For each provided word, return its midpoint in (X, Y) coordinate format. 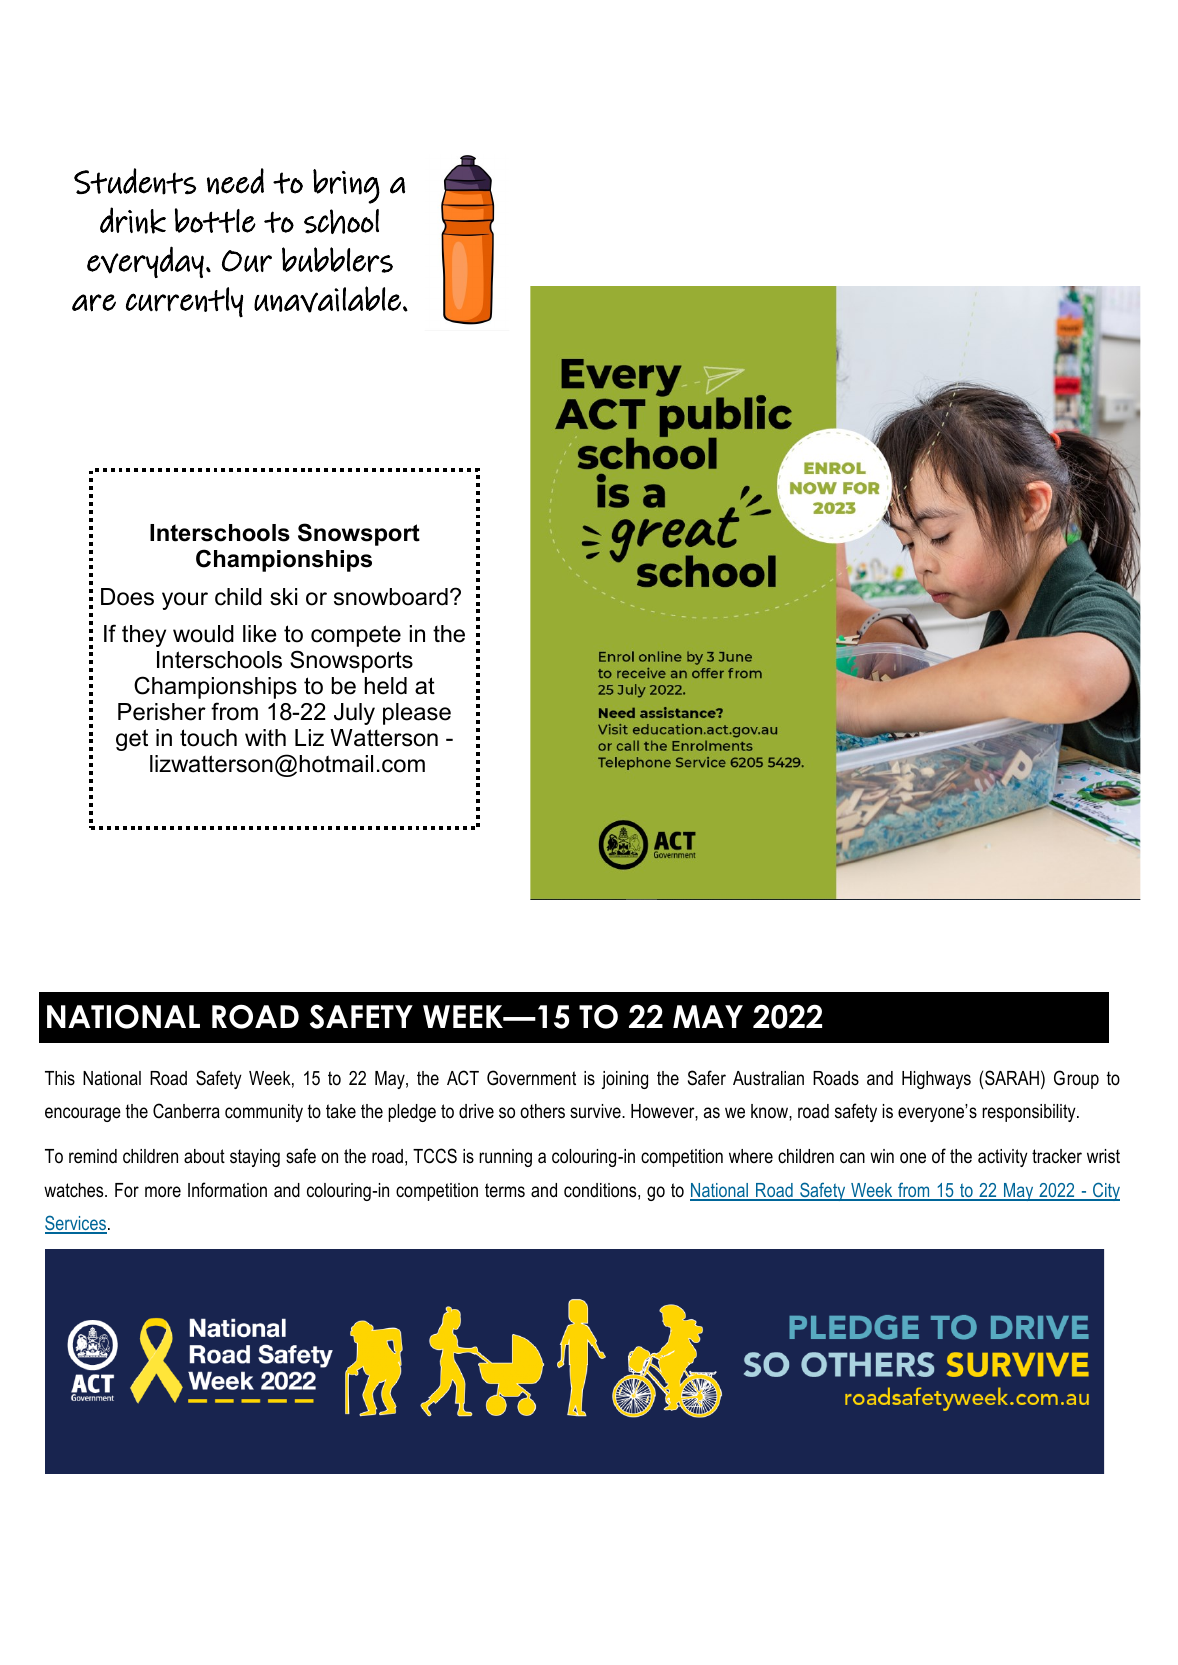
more (163, 1192)
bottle (215, 220)
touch (208, 738)
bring (346, 186)
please (417, 714)
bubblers (337, 260)
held (386, 686)
